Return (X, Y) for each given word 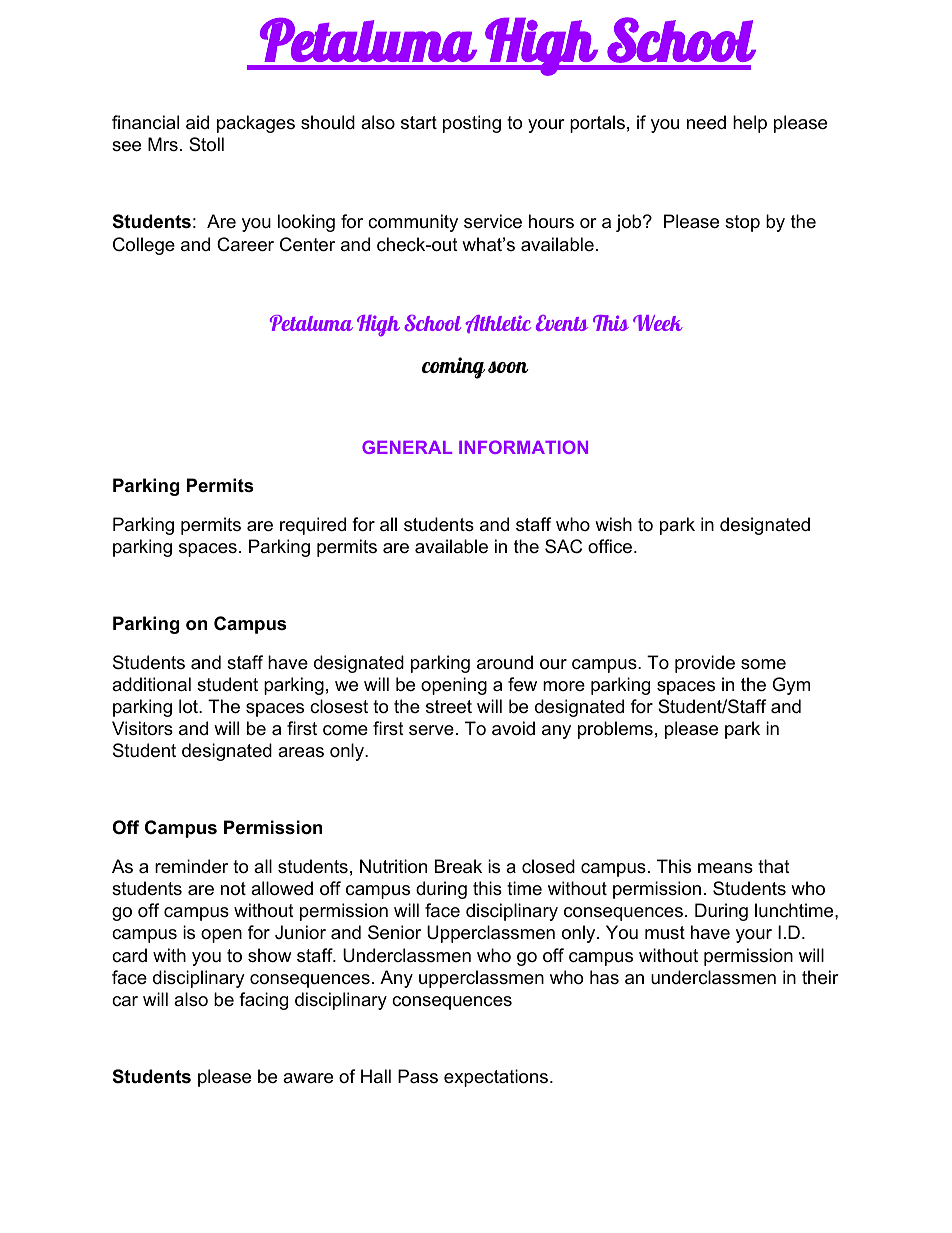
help (750, 124)
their (820, 977)
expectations (496, 1078)
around (505, 662)
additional (151, 684)
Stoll (206, 144)
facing (263, 1001)
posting (472, 124)
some (763, 664)
